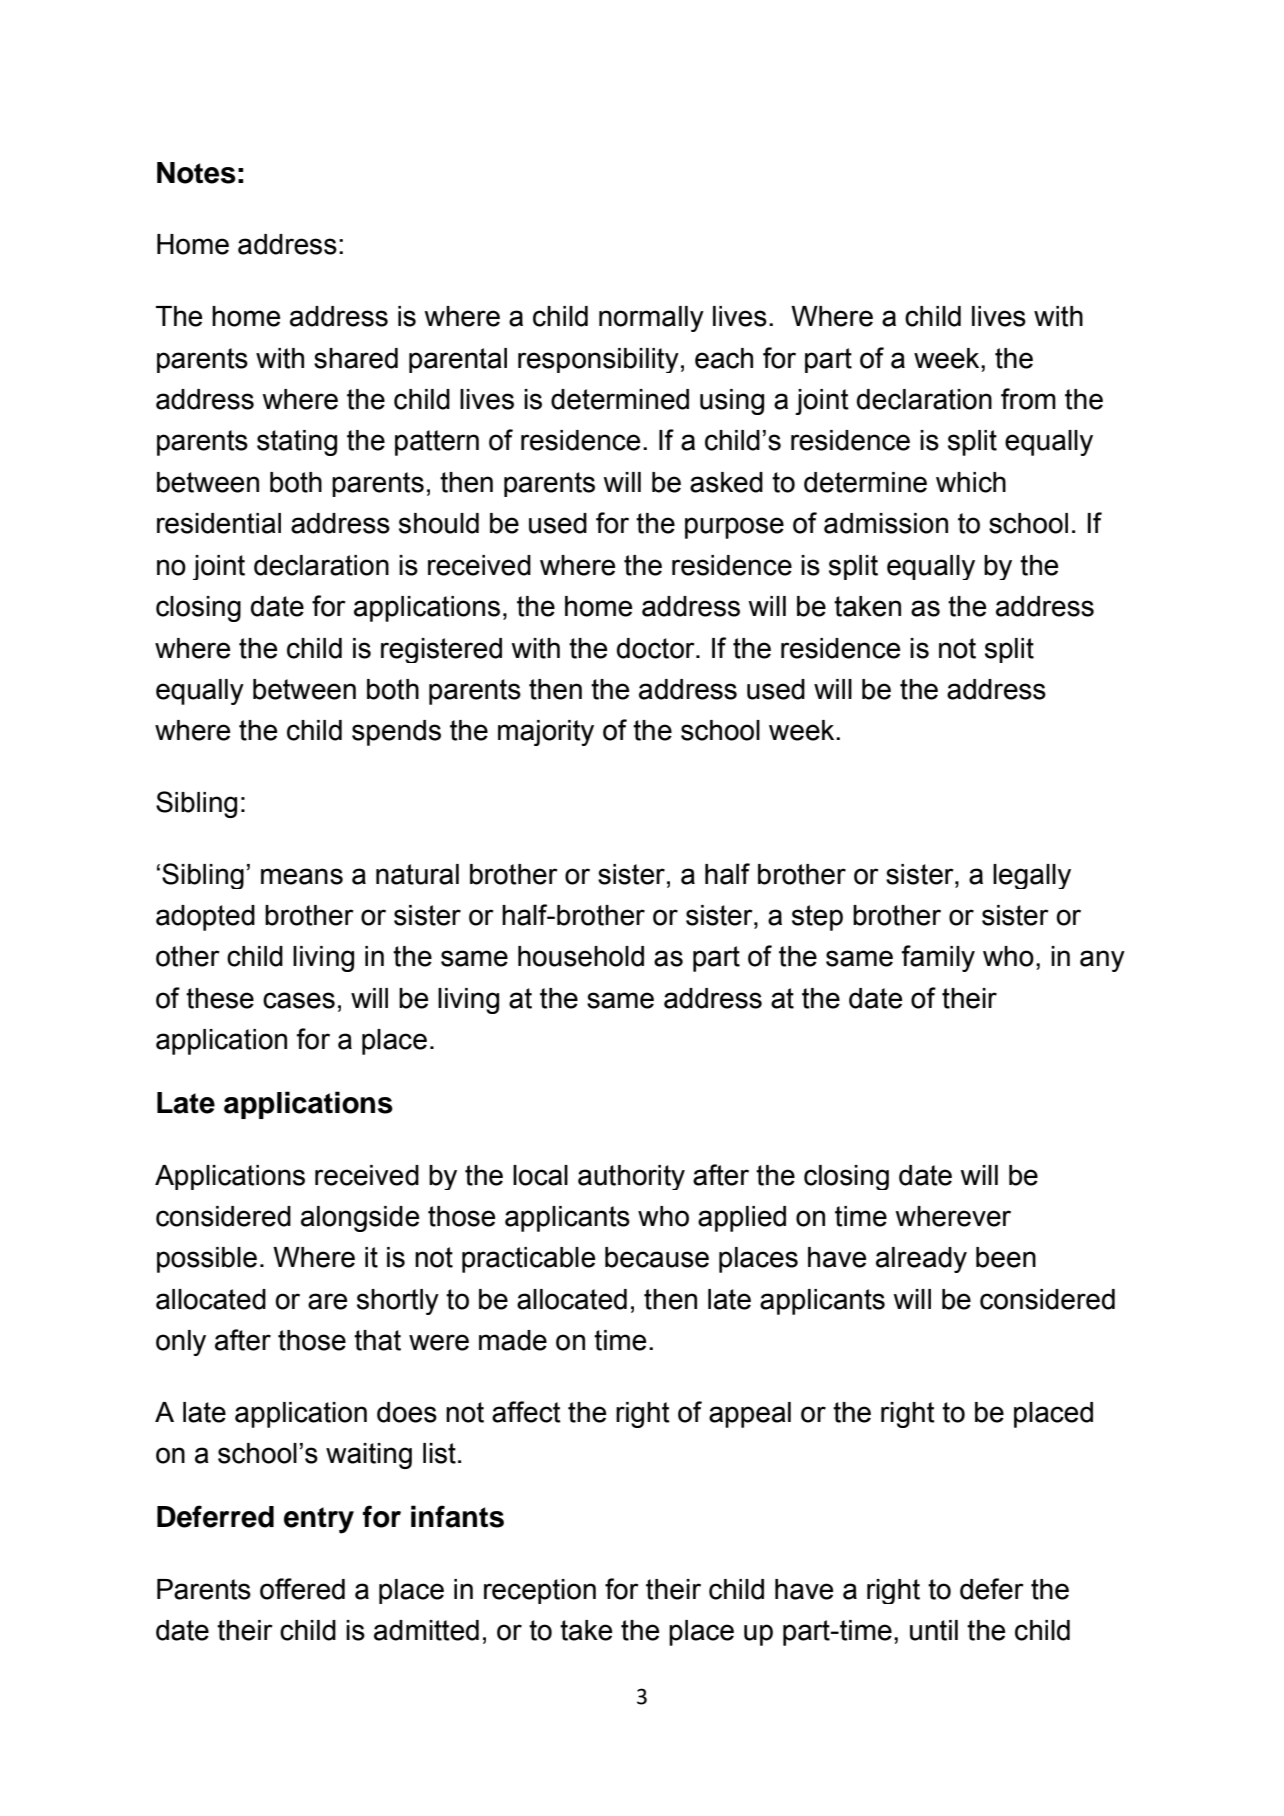 The image size is (1284, 1816). Describe the element at coordinates (546, 733) in the screenshot. I see `majority` at that location.
